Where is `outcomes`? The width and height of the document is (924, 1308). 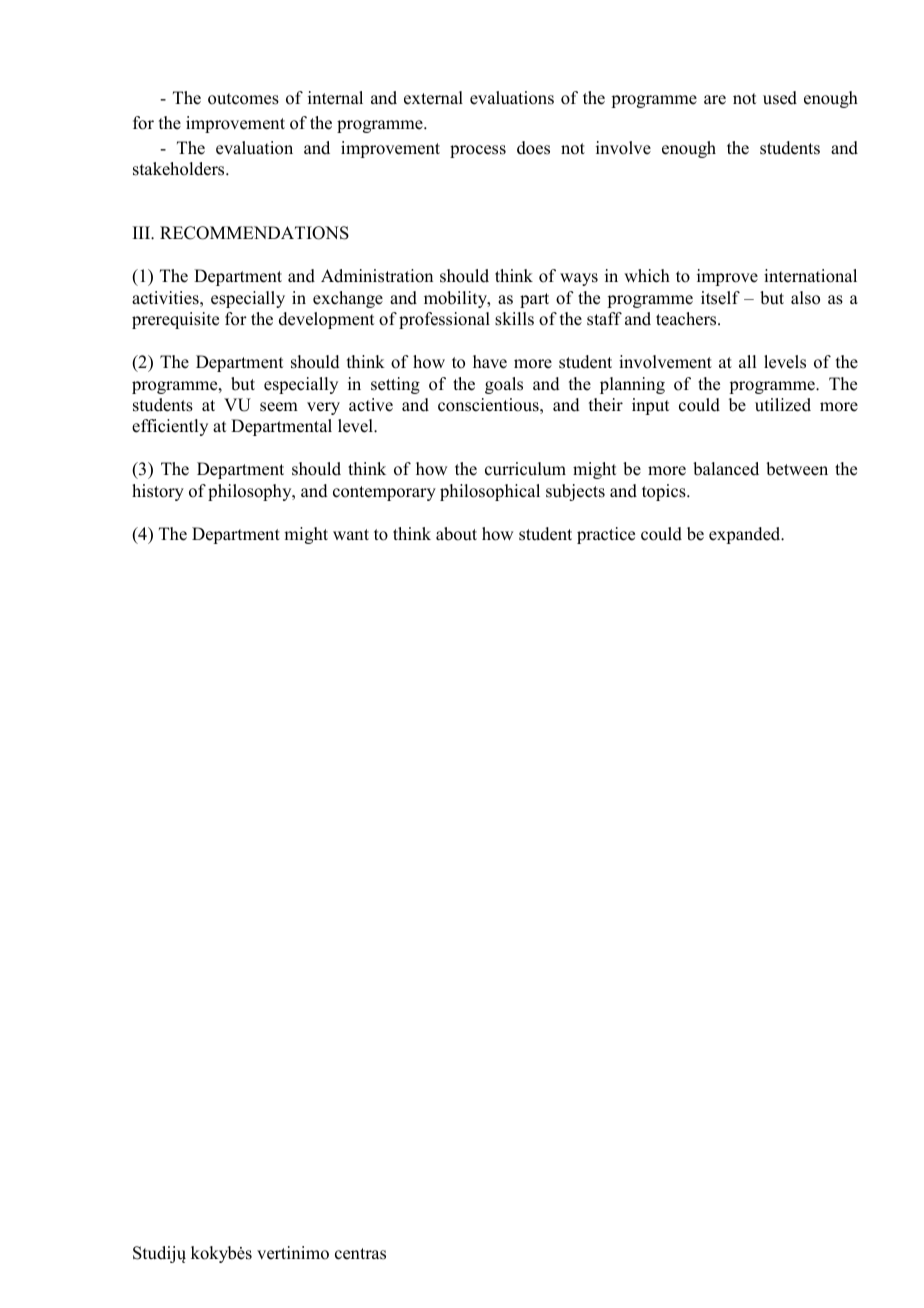
outcomes is located at coordinates (243, 99).
